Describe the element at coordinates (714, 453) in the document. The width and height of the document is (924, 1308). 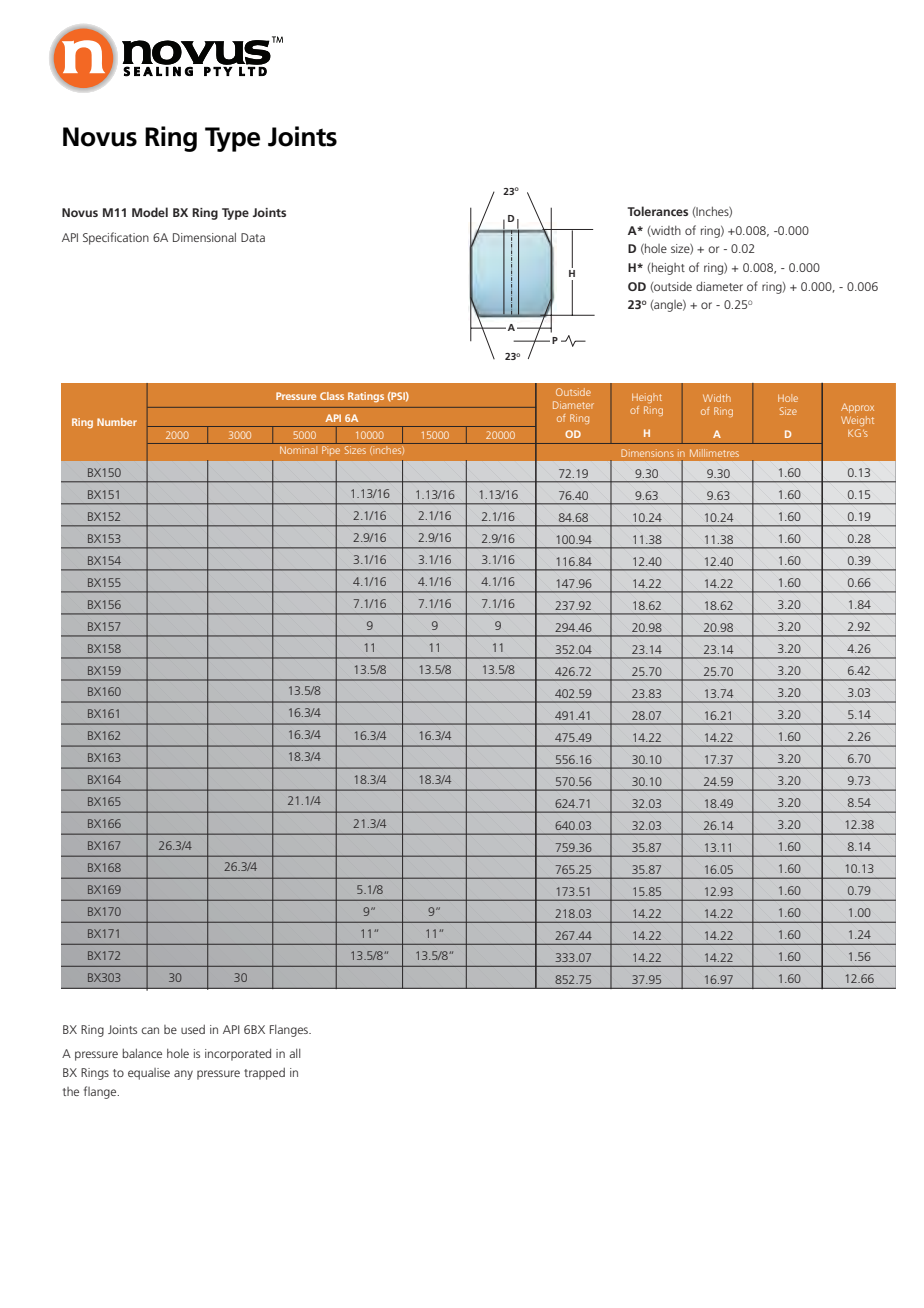
I see `Millimetres` at that location.
